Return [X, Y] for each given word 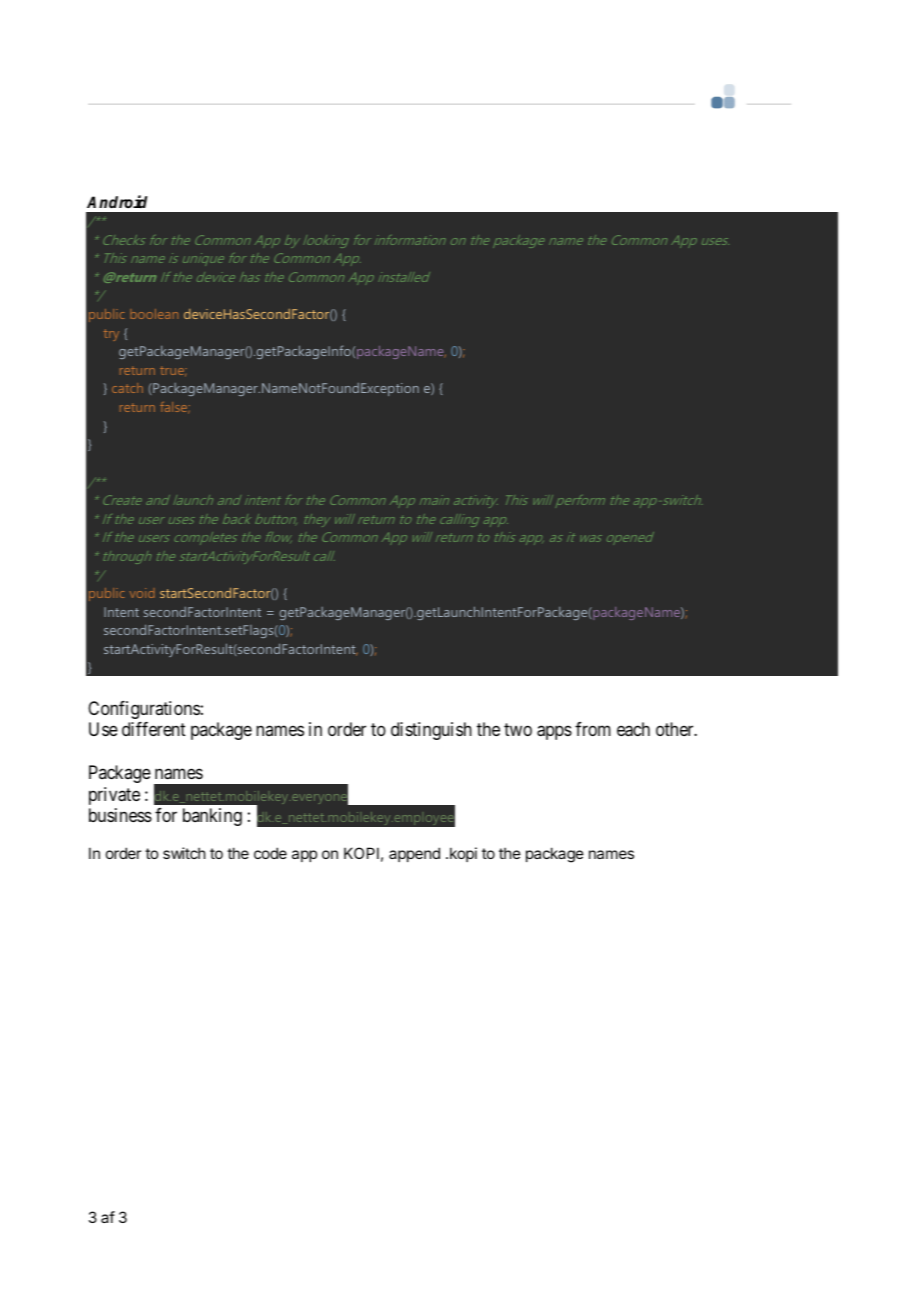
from [593, 729]
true [173, 371]
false [175, 408]
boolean [154, 314]
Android [117, 201]
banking [212, 817]
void [142, 593]
